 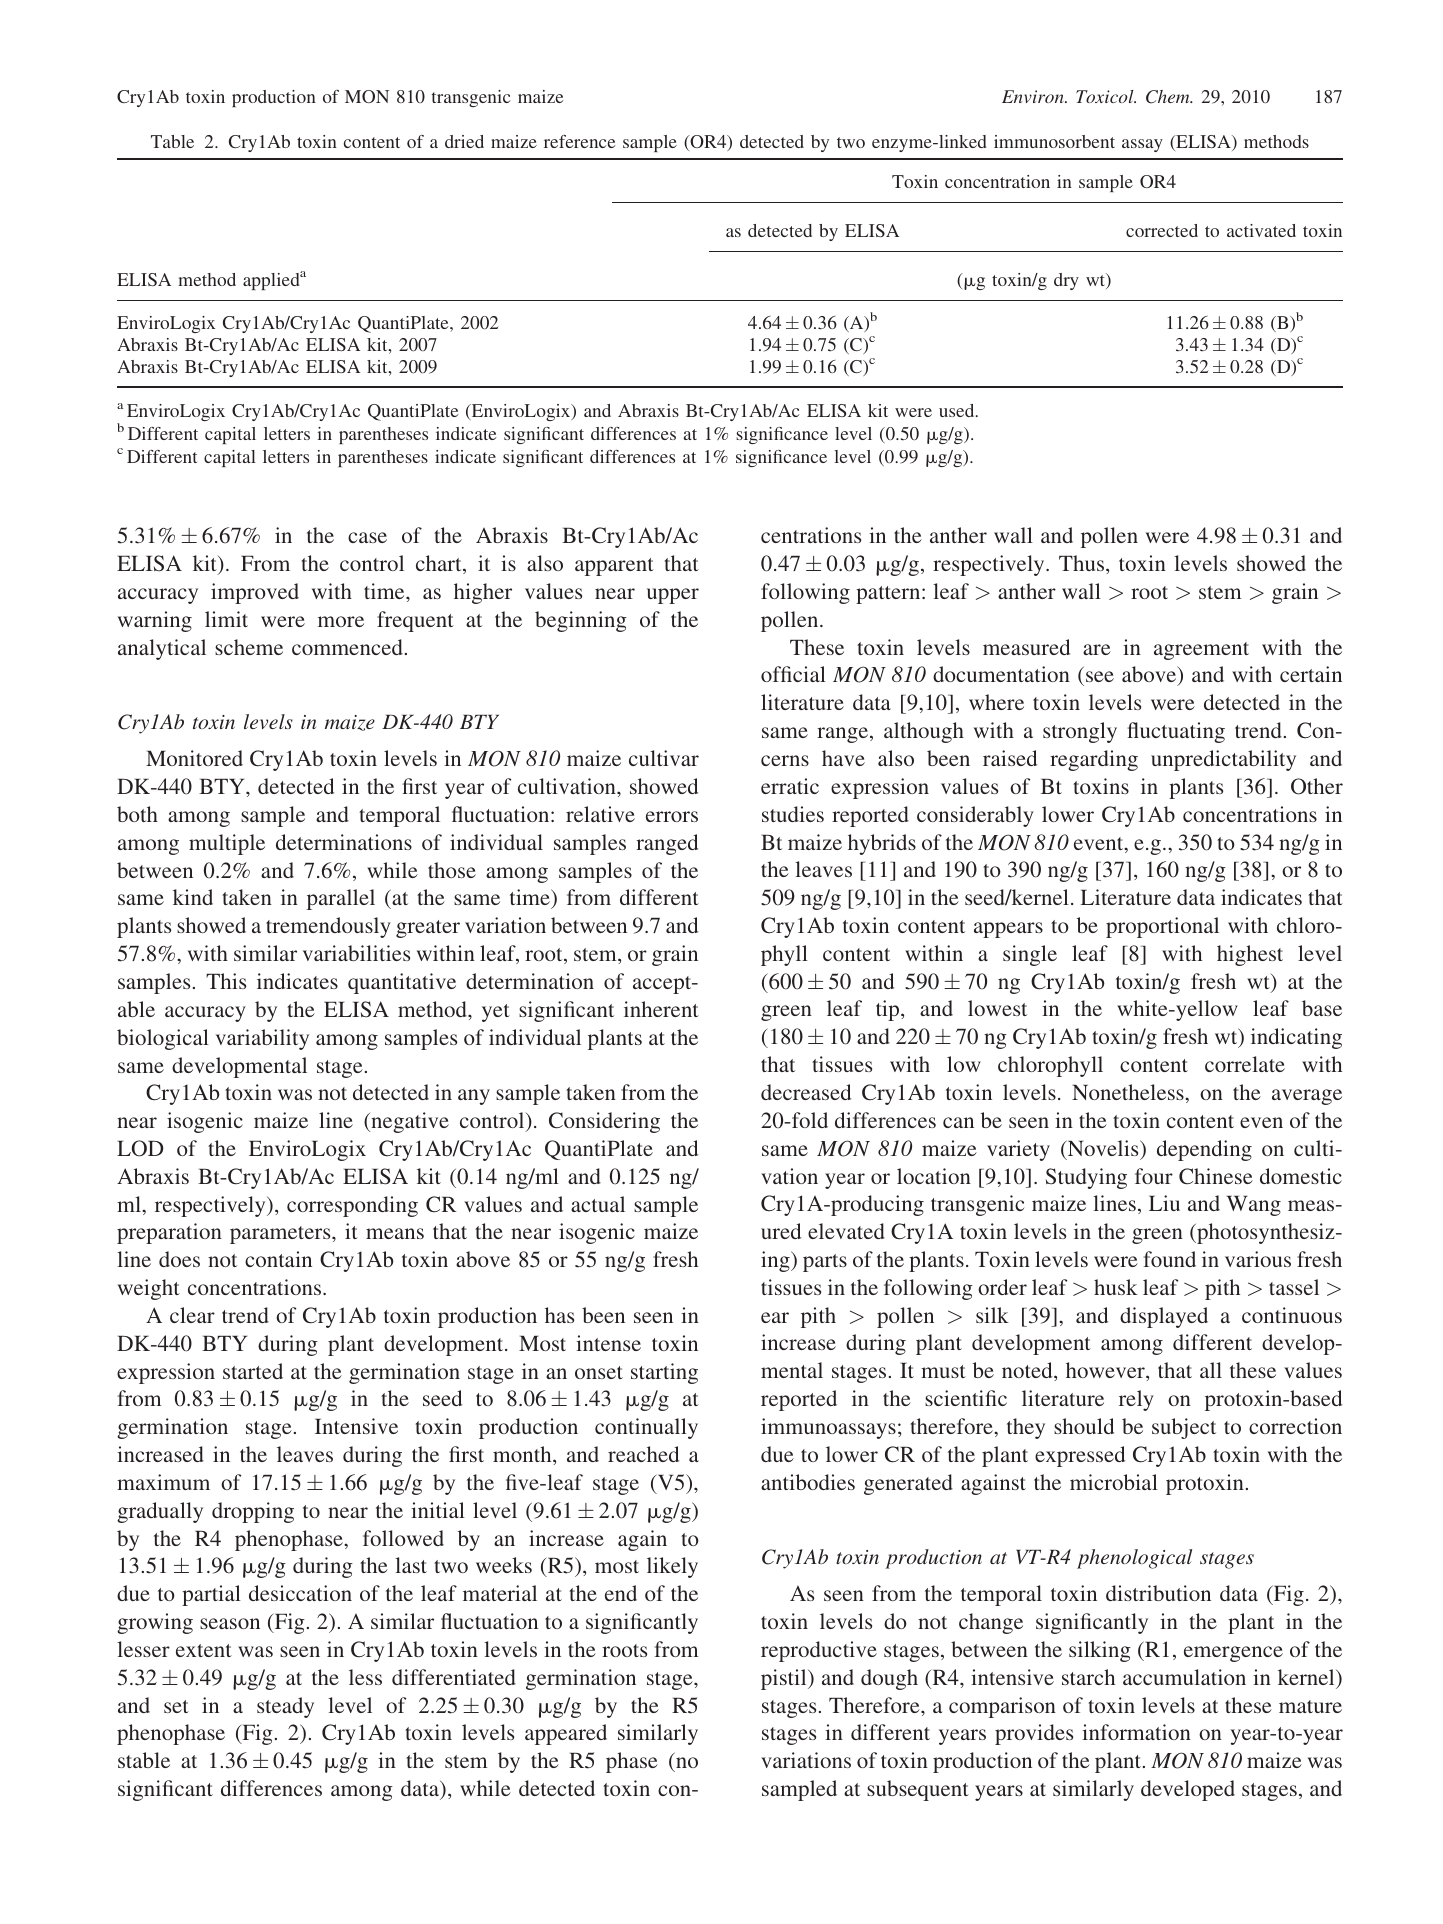 I want to click on information, so click(x=1136, y=1732).
